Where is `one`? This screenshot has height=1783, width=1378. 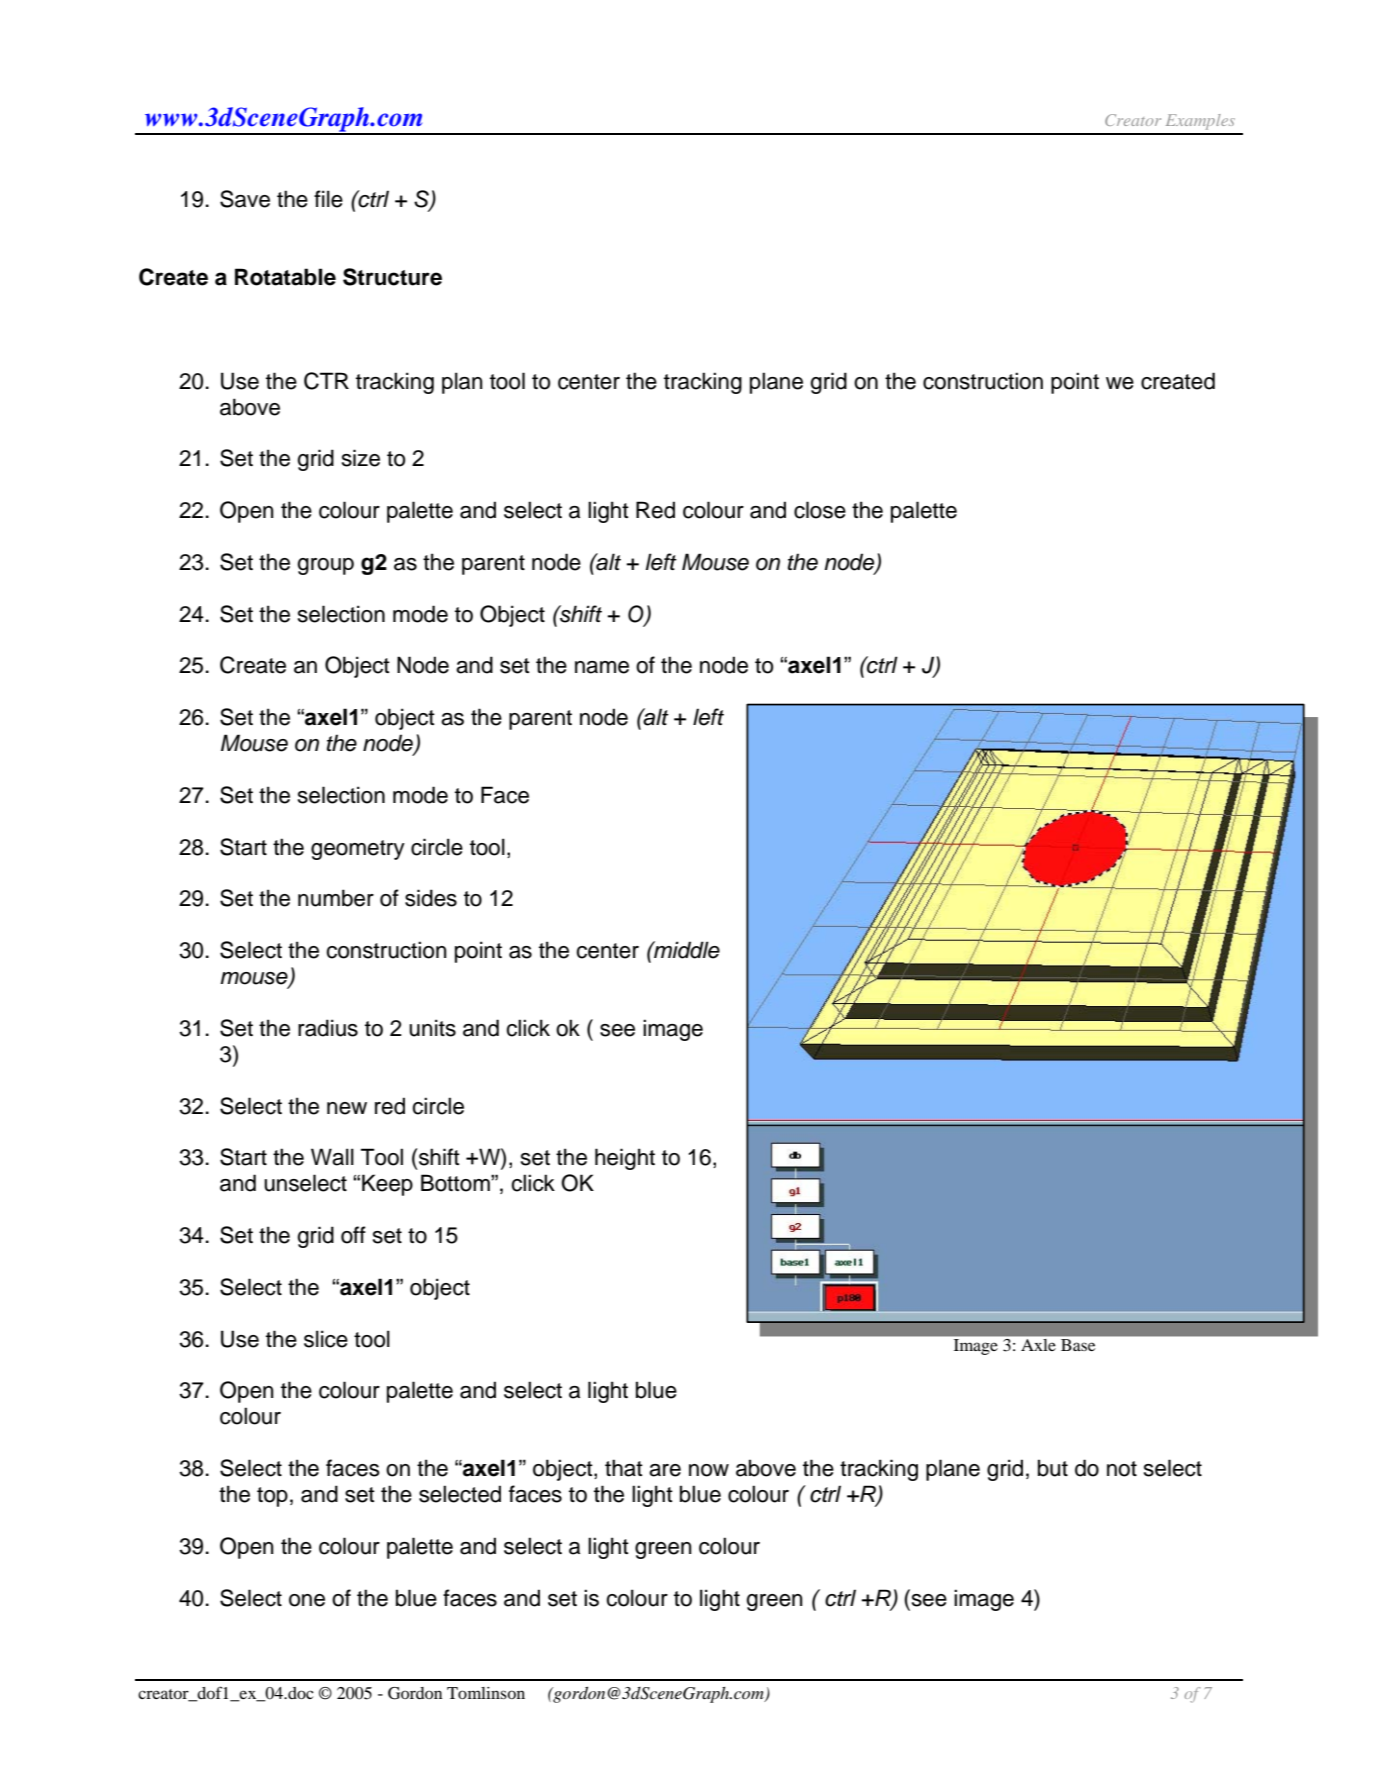
one is located at coordinates (307, 1600).
